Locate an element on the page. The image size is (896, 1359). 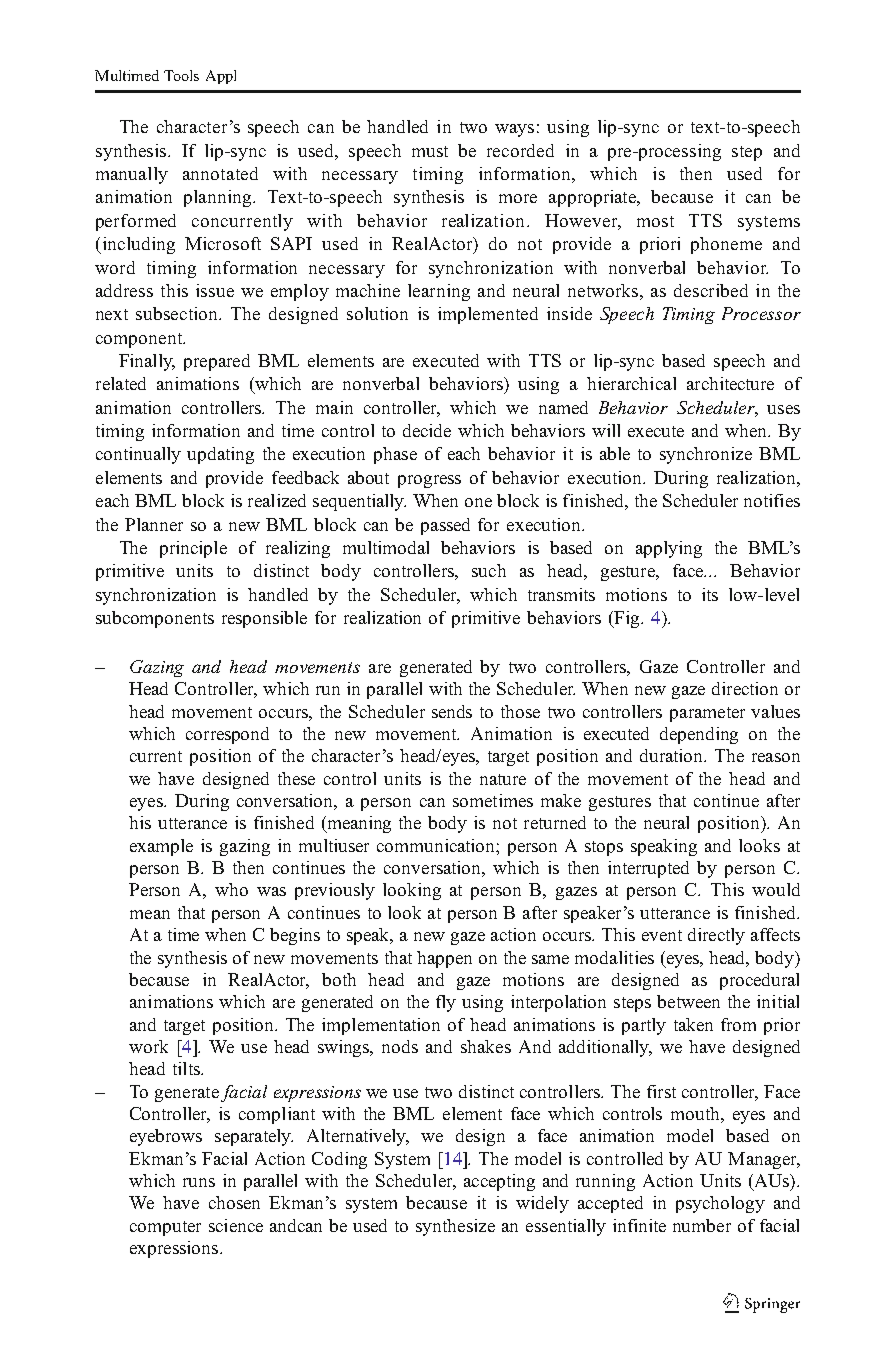
responsible is located at coordinates (264, 619).
